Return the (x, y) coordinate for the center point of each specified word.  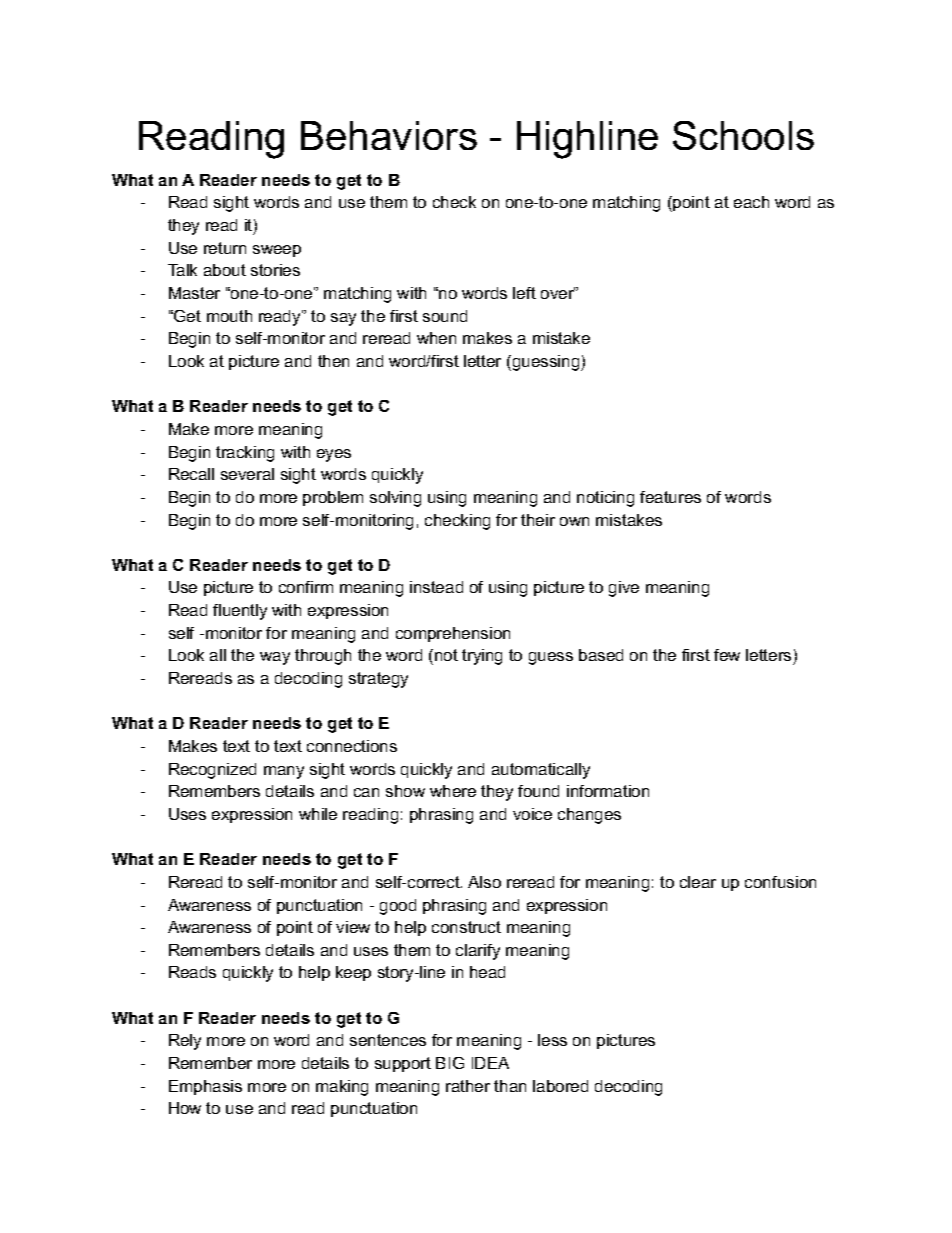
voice (532, 814)
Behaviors (389, 135)
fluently (240, 612)
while (318, 814)
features (670, 497)
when (436, 338)
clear (698, 882)
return (225, 248)
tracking (245, 454)
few (727, 655)
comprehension (453, 634)
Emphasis (205, 1087)
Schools (743, 135)
